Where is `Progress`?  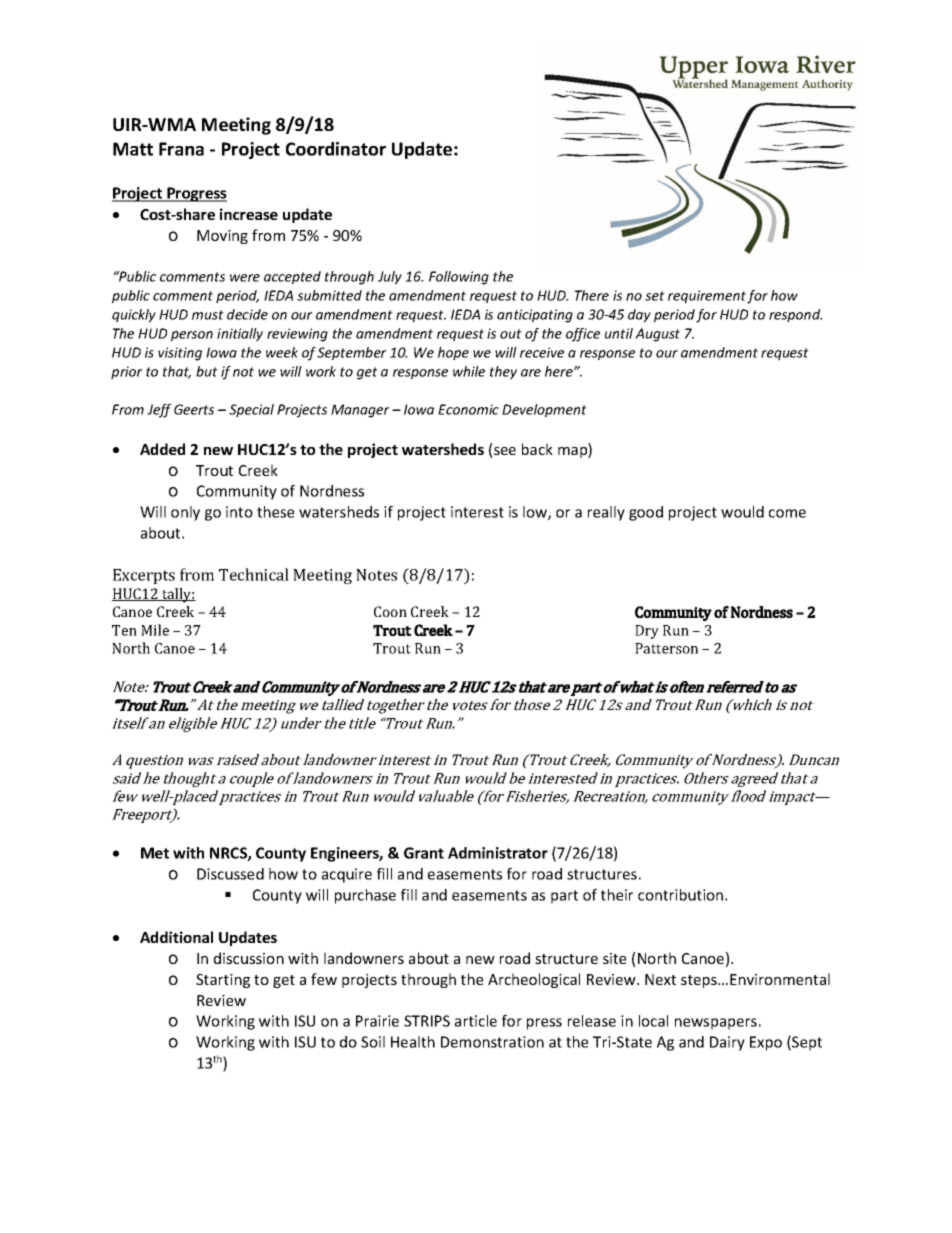
Progress is located at coordinates (196, 194).
